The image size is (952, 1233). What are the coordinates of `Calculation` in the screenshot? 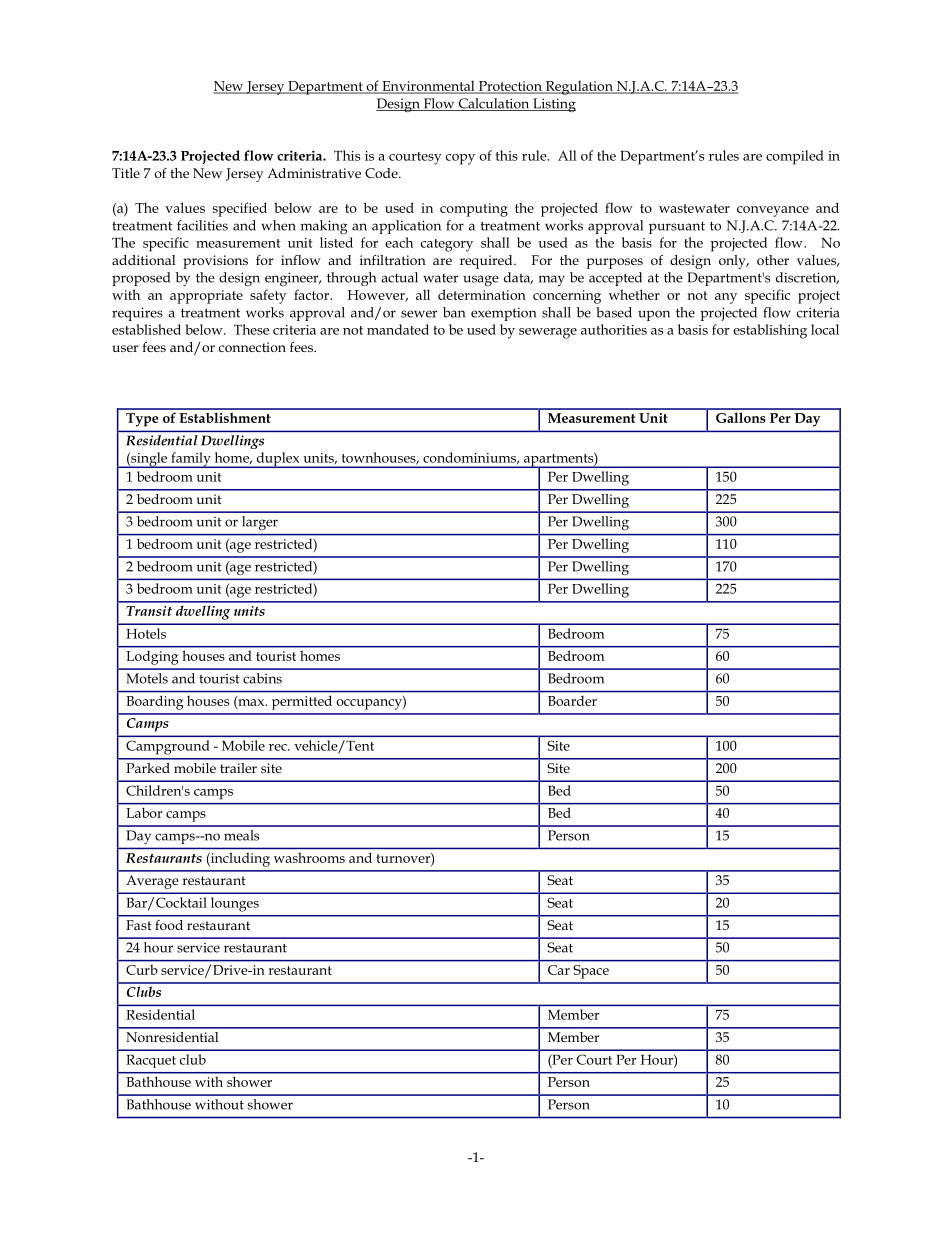 It's located at (494, 104).
